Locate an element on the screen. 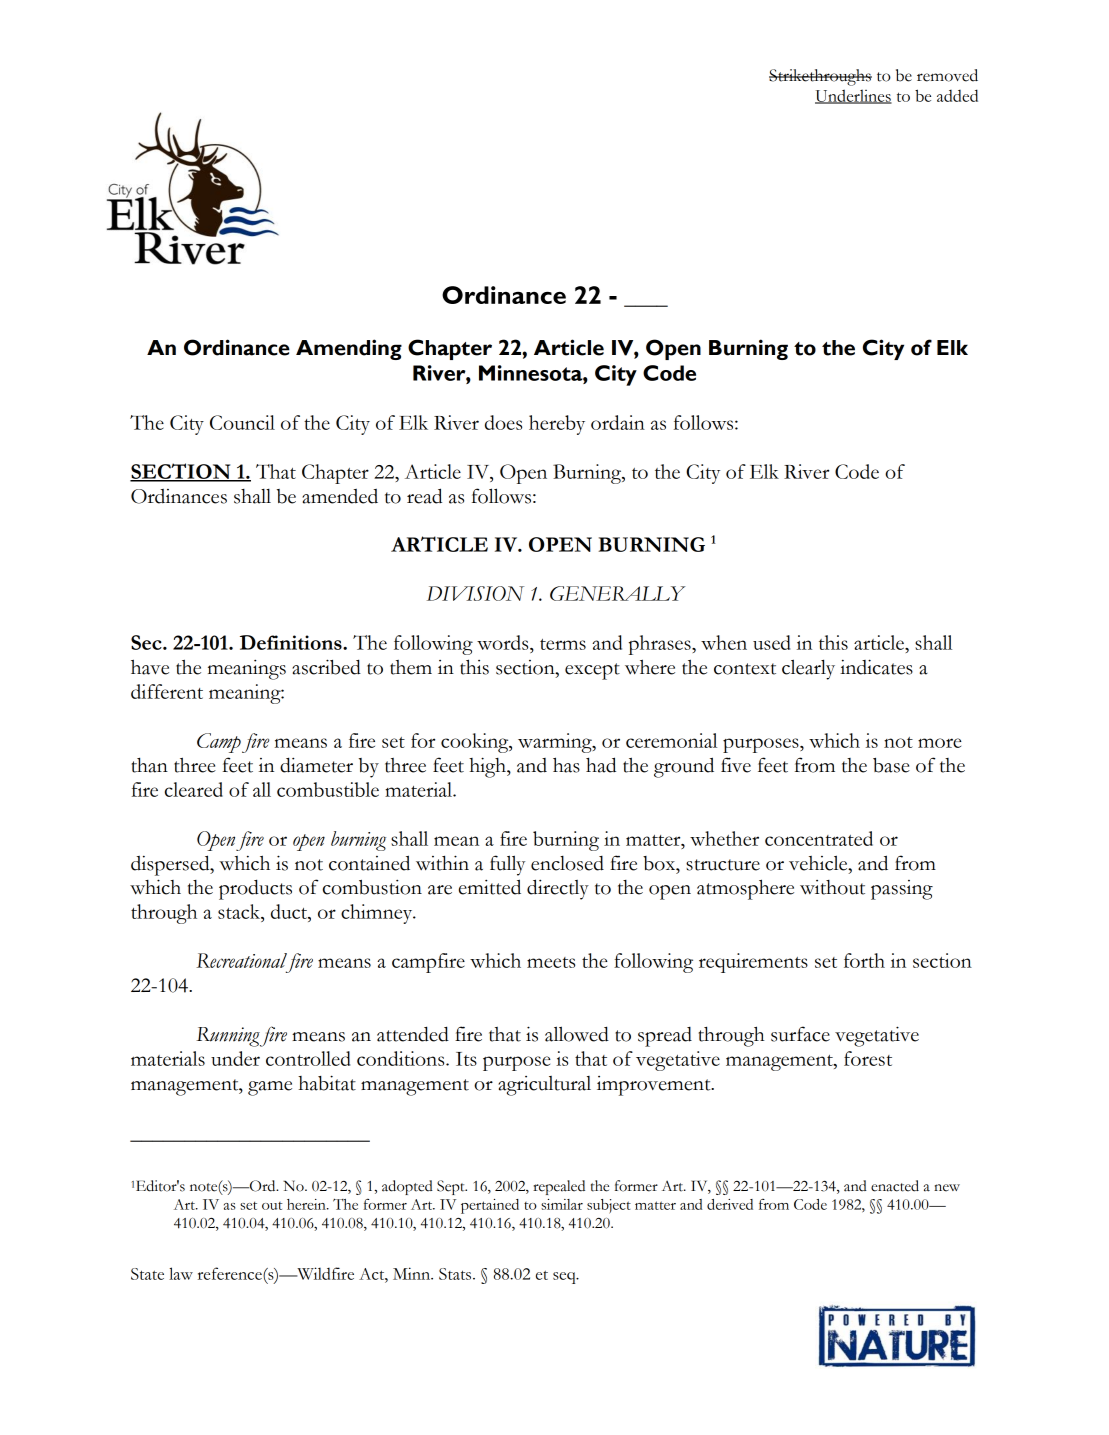  except is located at coordinates (592, 671).
